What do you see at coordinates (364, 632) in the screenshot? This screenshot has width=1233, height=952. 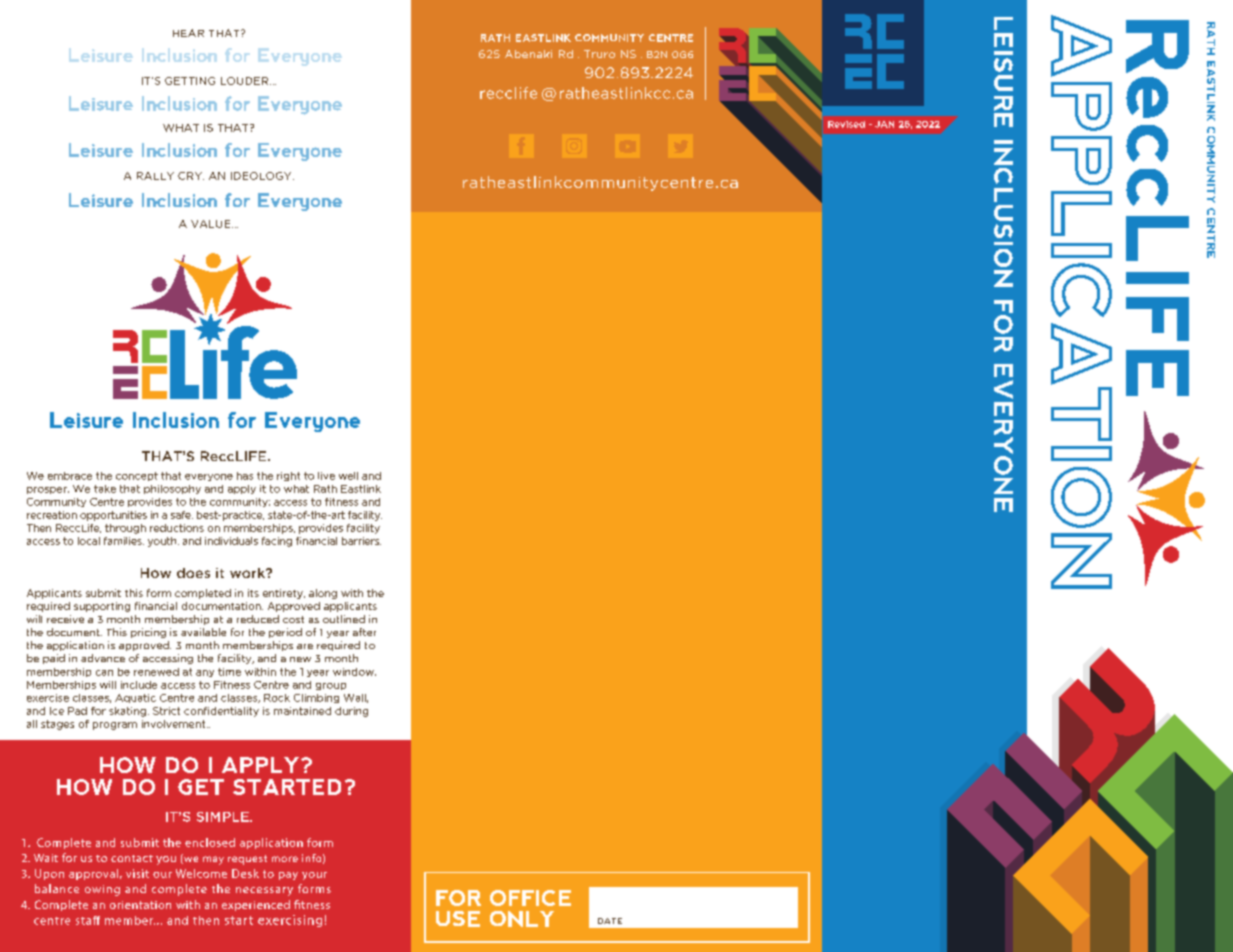 I see `after` at bounding box center [364, 632].
